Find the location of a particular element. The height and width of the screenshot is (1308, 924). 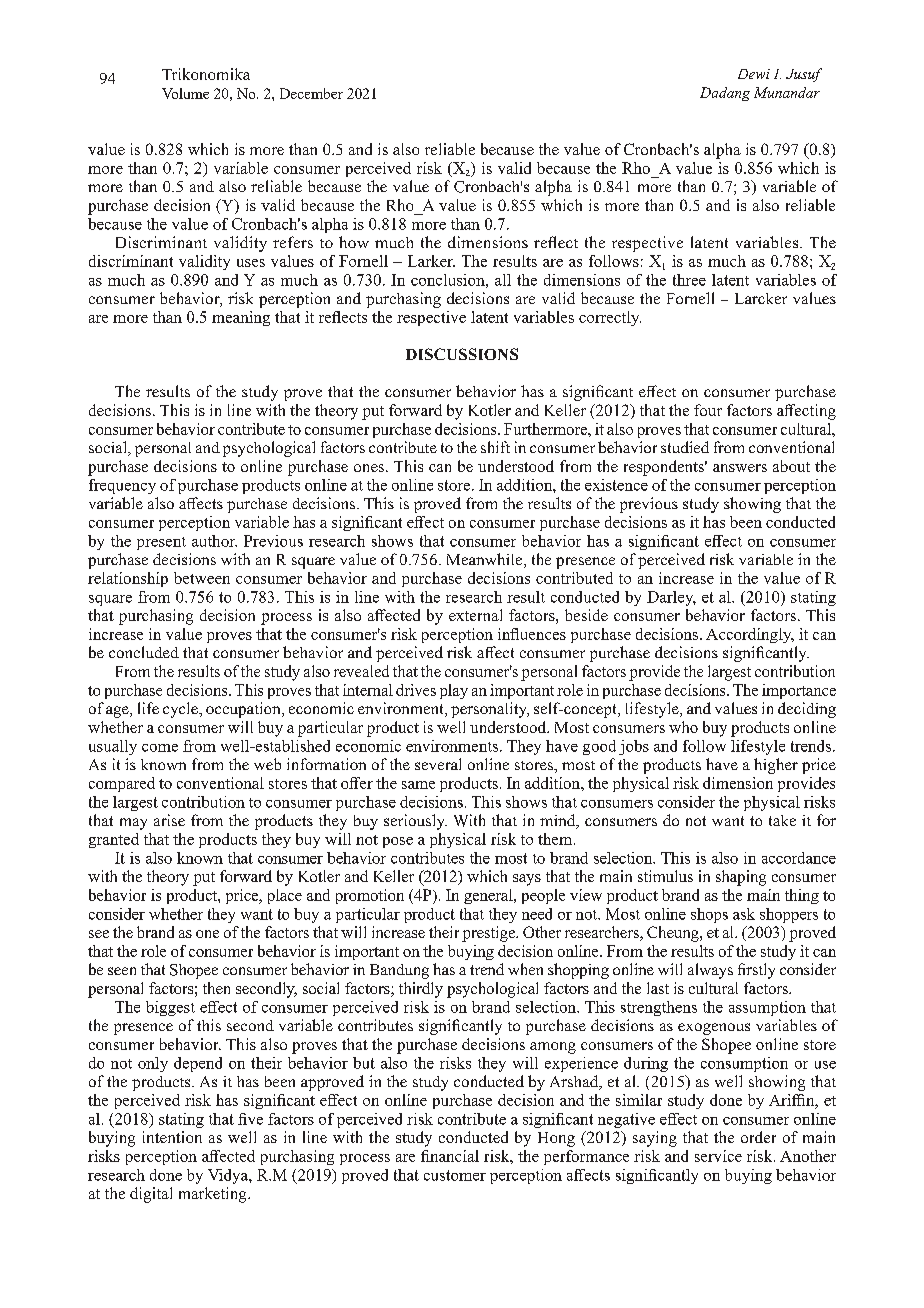

concluded is located at coordinates (144, 652).
